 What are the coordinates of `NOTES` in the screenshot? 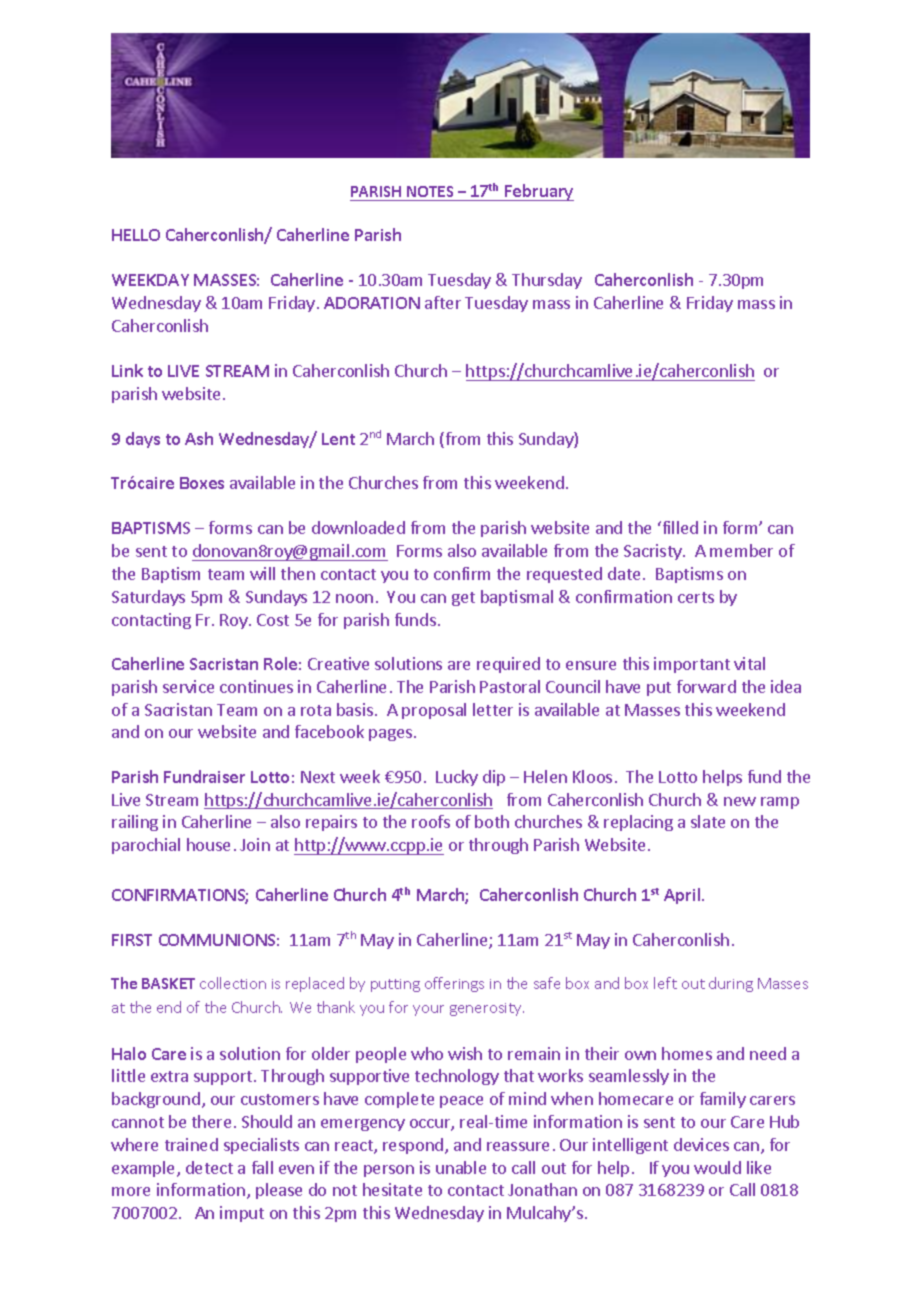 It's located at (430, 191).
